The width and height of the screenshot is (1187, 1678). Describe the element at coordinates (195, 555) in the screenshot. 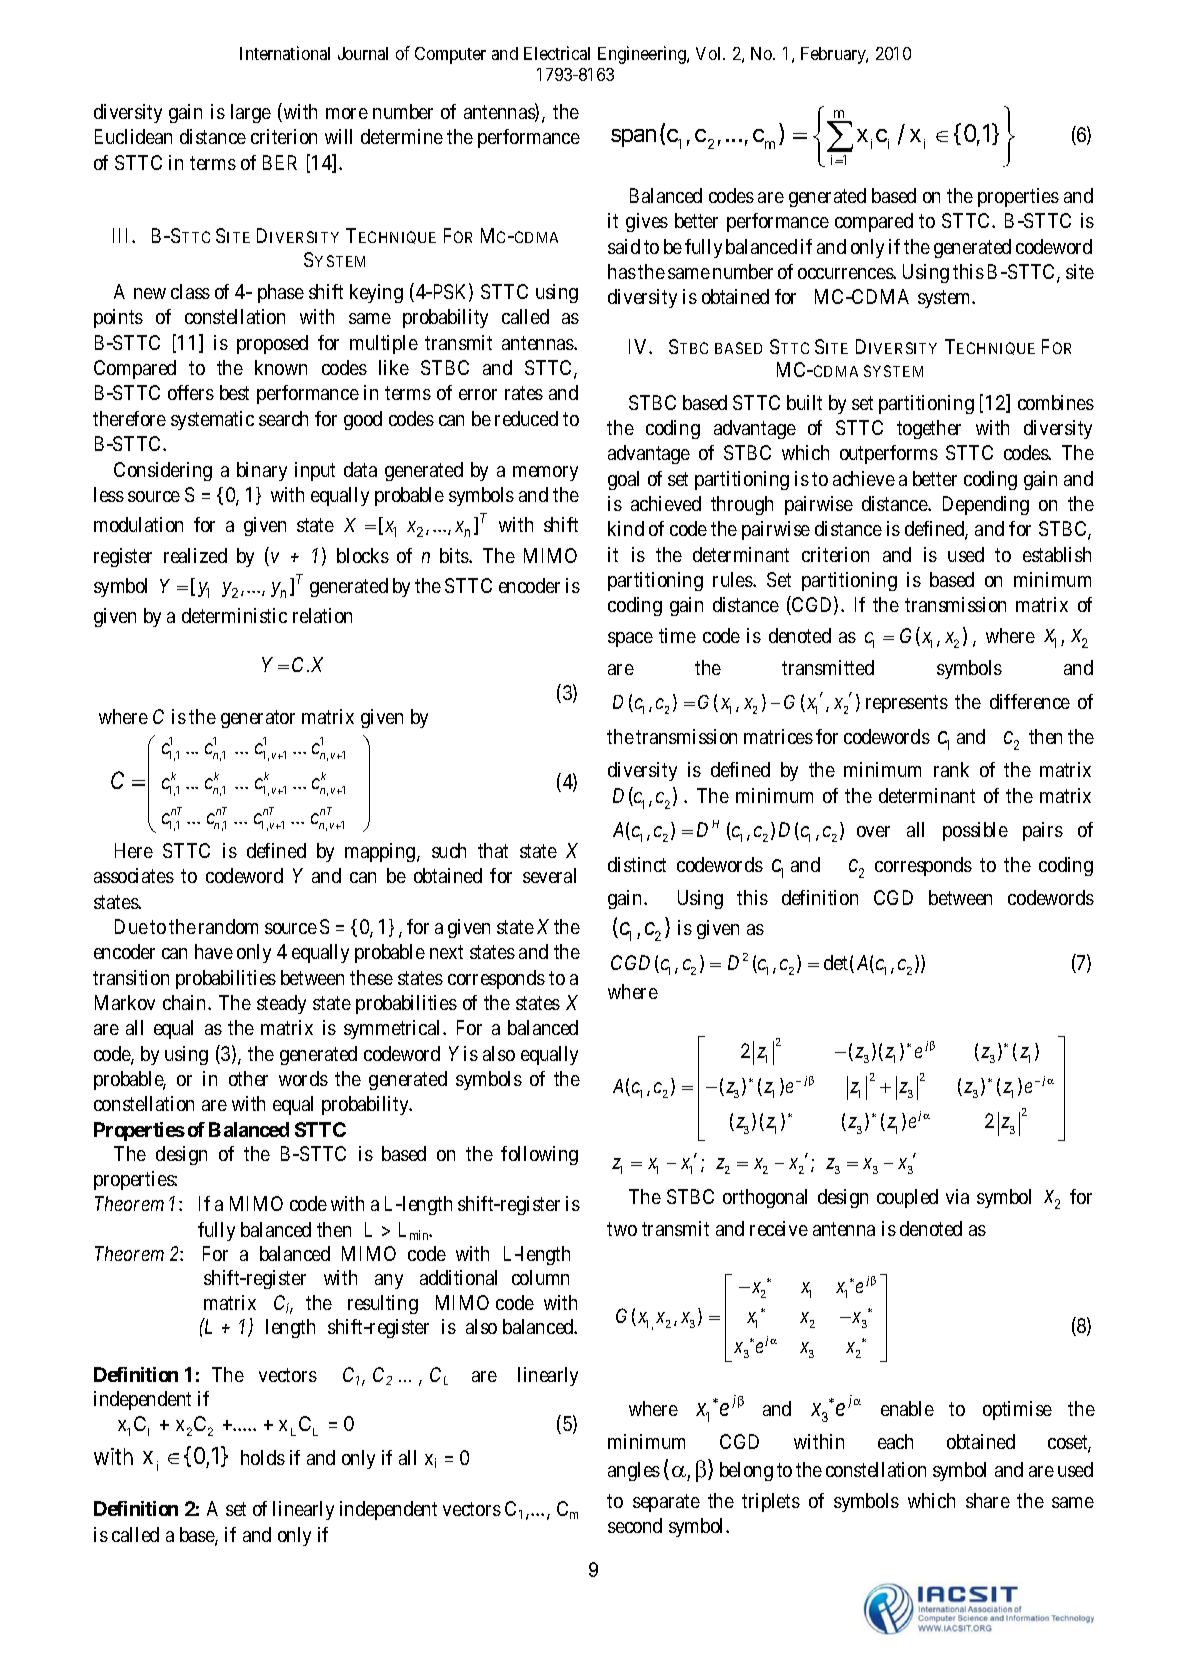

I see `realized` at that location.
